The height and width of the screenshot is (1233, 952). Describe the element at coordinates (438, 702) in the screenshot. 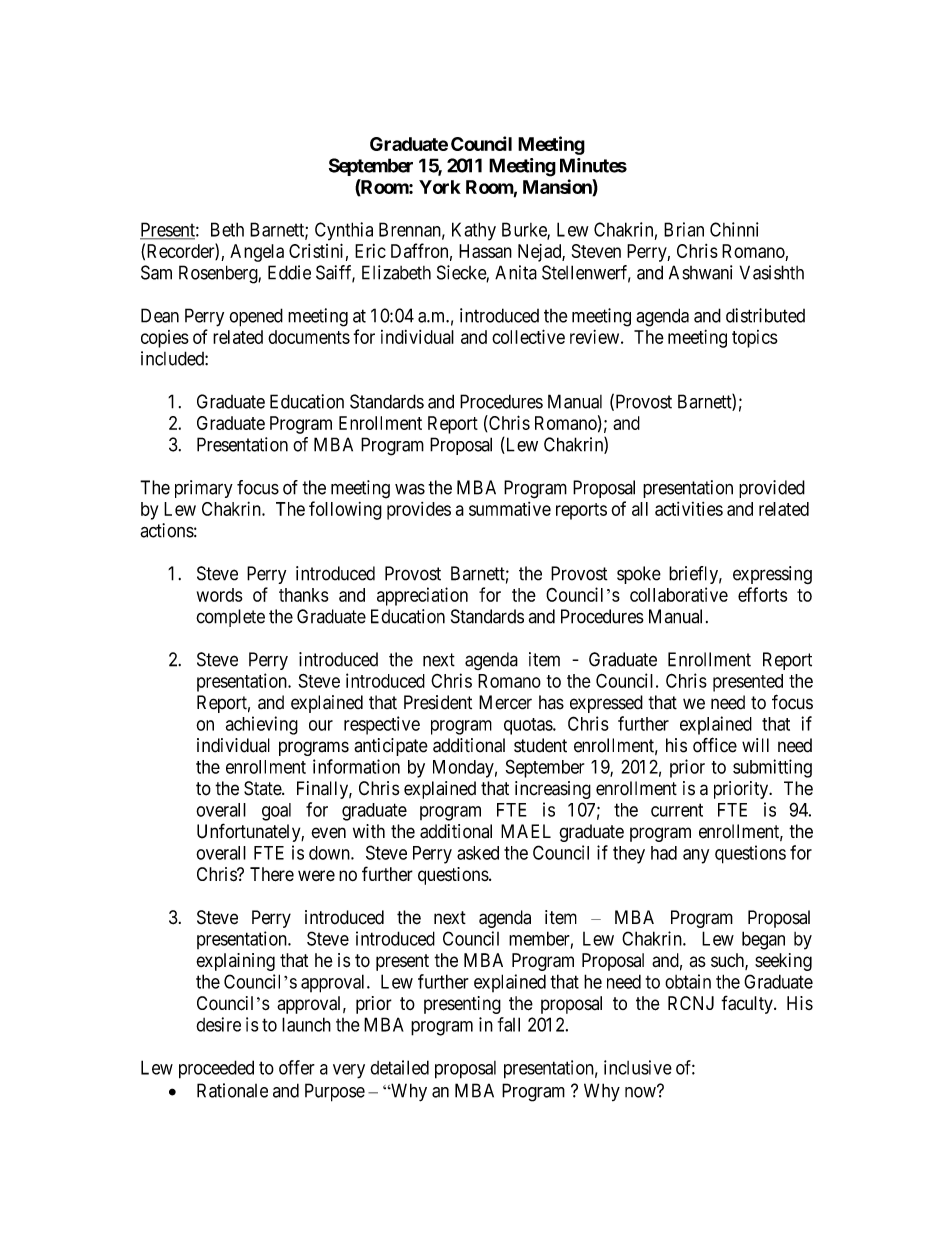

I see `President` at that location.
